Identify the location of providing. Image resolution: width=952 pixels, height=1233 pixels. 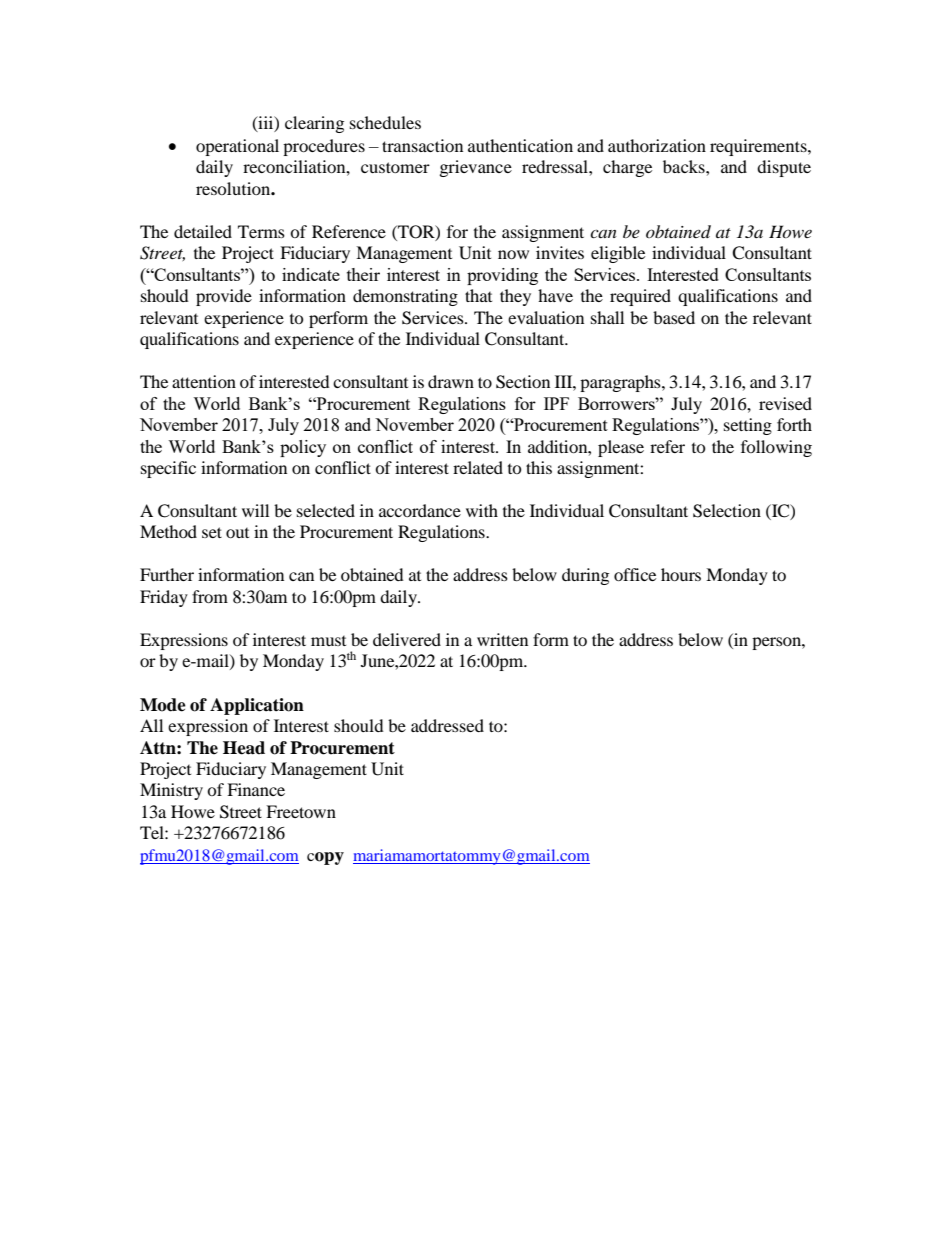
(502, 276).
